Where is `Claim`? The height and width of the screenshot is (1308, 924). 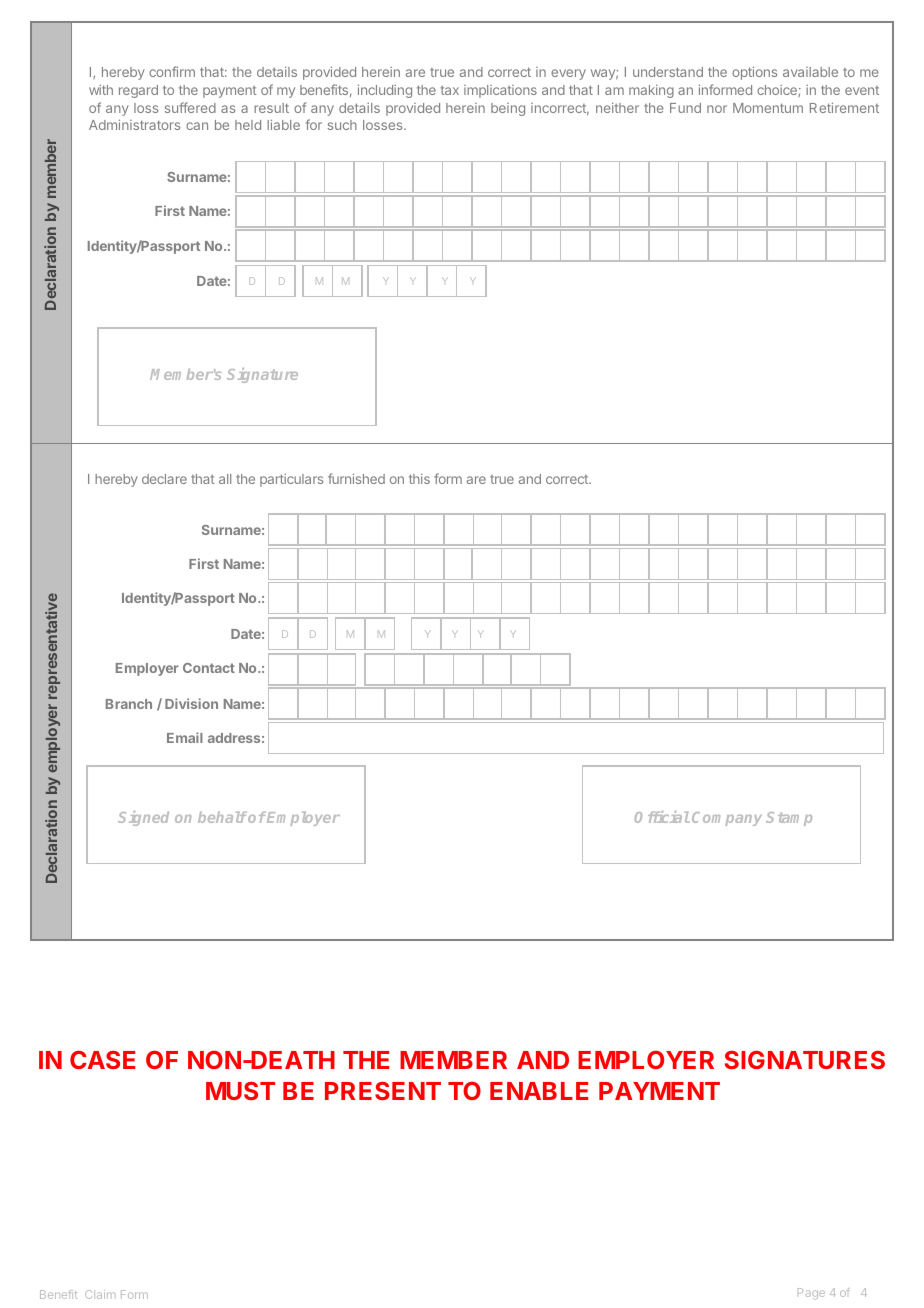 Claim is located at coordinates (100, 1294).
